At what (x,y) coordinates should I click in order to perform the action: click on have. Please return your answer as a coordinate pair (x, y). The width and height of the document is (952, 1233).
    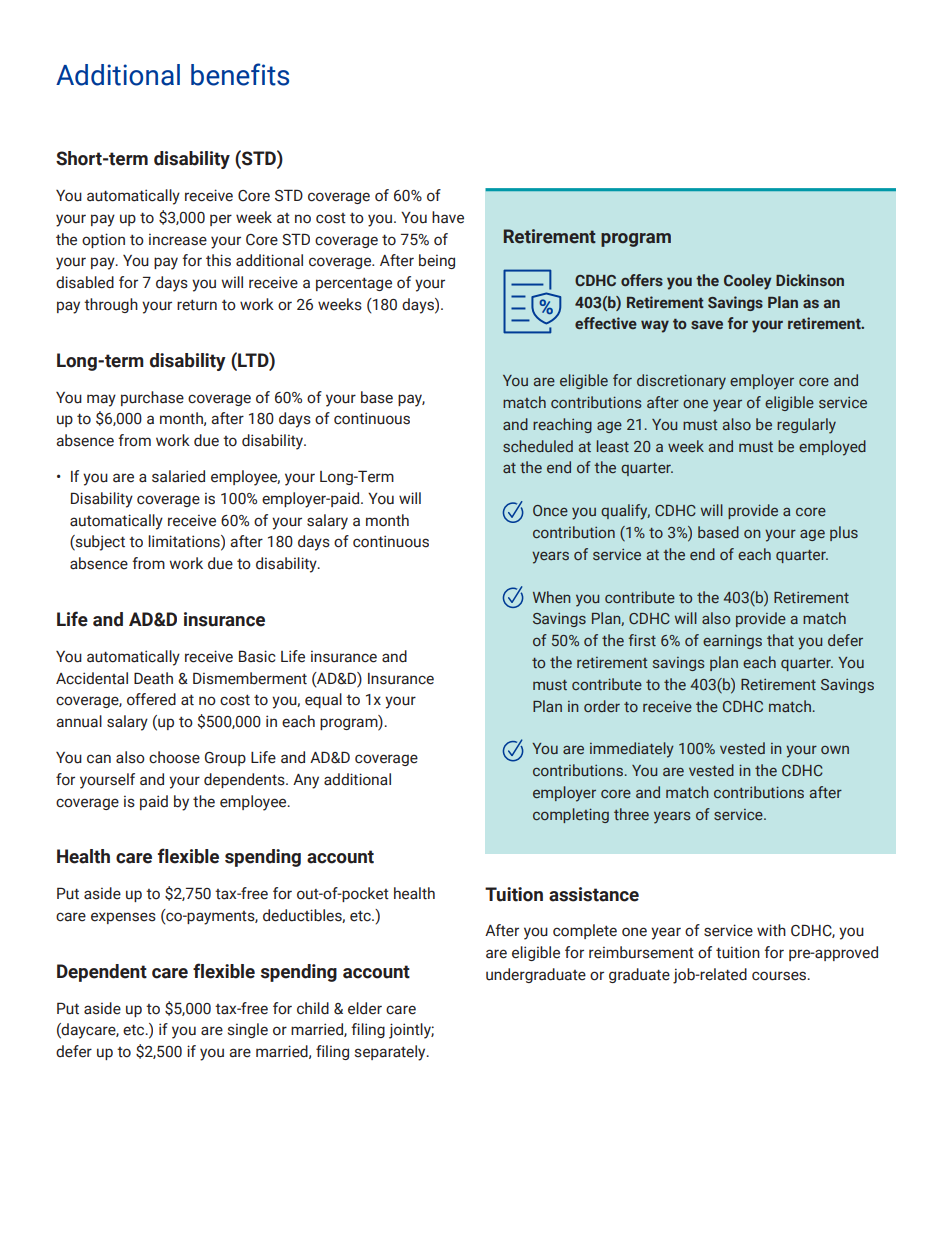
    Looking at the image, I should click on (448, 217).
